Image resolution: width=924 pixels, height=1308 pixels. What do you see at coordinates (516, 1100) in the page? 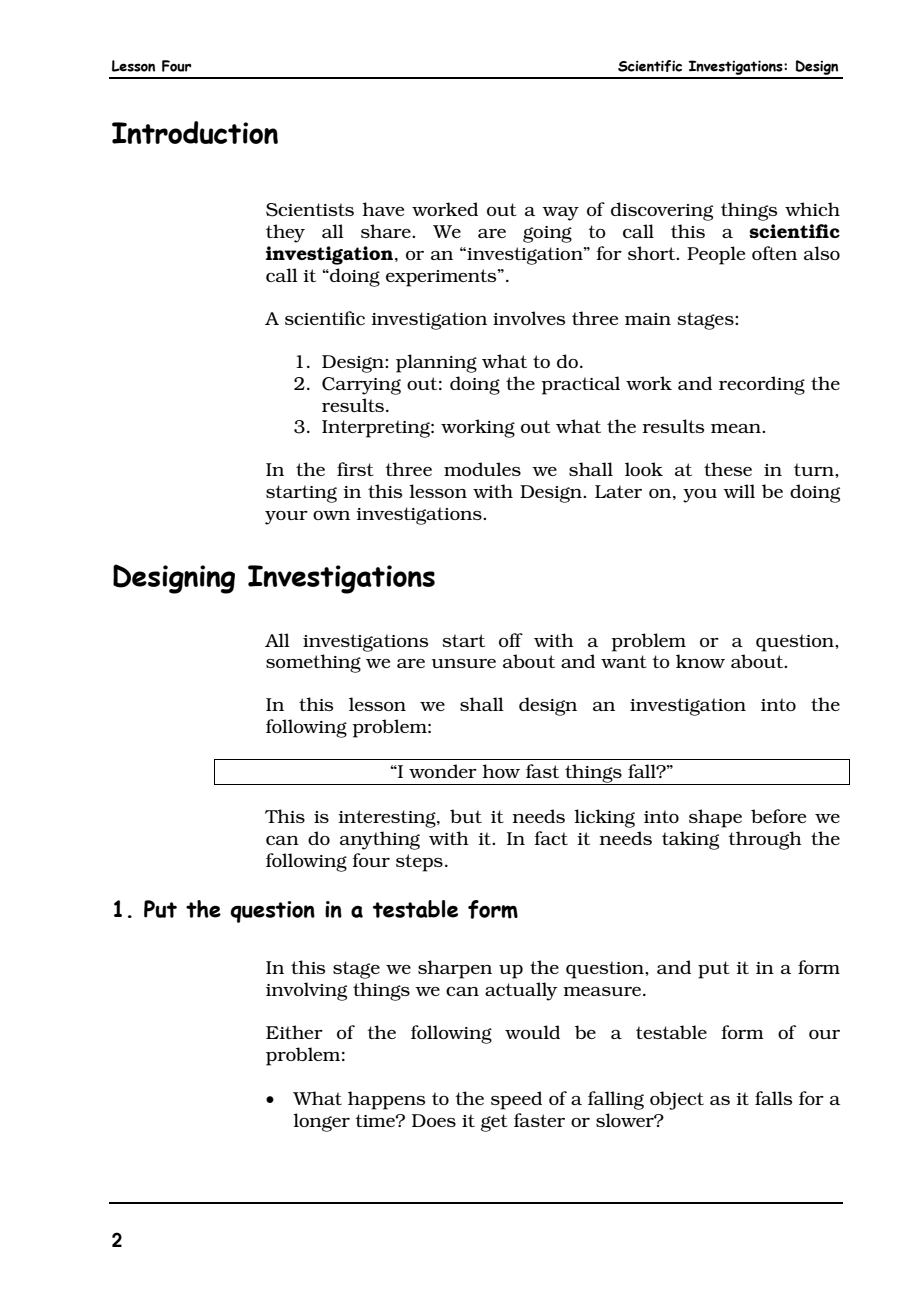
I see `speed` at bounding box center [516, 1100].
